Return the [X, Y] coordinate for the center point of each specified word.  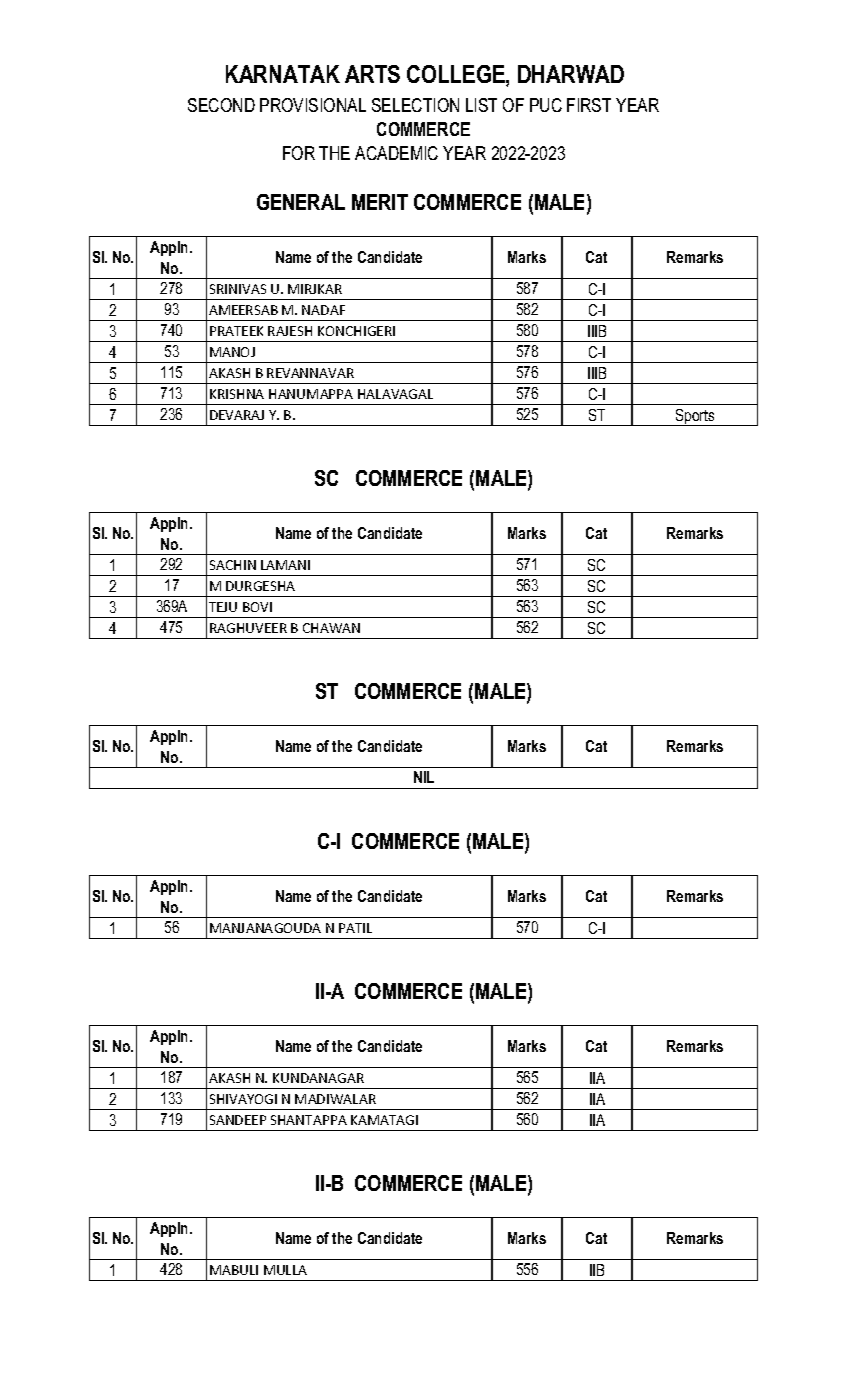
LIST [481, 105]
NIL [424, 777]
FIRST [589, 105]
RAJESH [290, 331]
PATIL [355, 928]
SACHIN [233, 565]
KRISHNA [237, 394]
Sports [695, 417]
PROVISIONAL [313, 105]
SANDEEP [238, 1120]
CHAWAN [331, 628]
